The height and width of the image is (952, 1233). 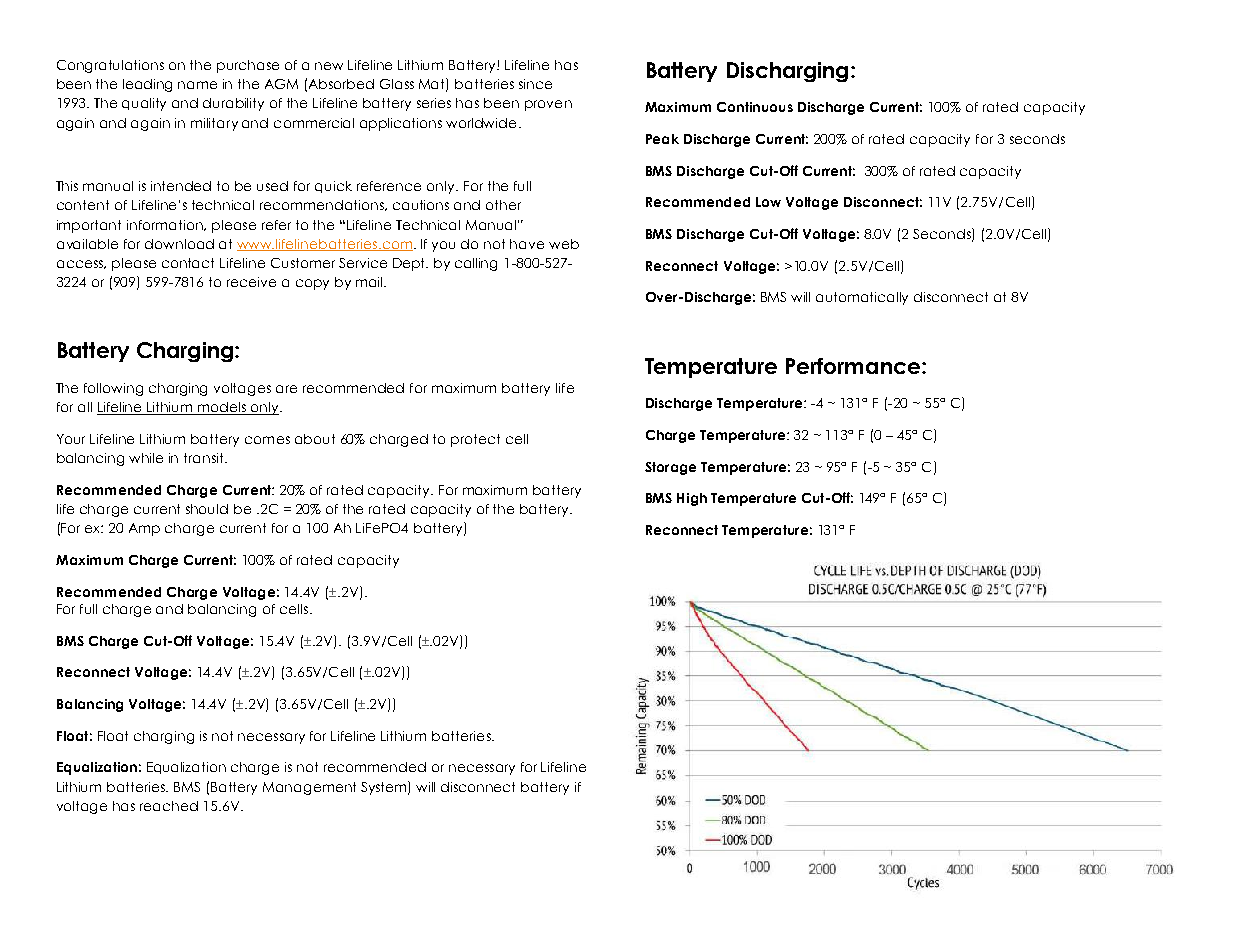 I want to click on reached, so click(x=169, y=806).
